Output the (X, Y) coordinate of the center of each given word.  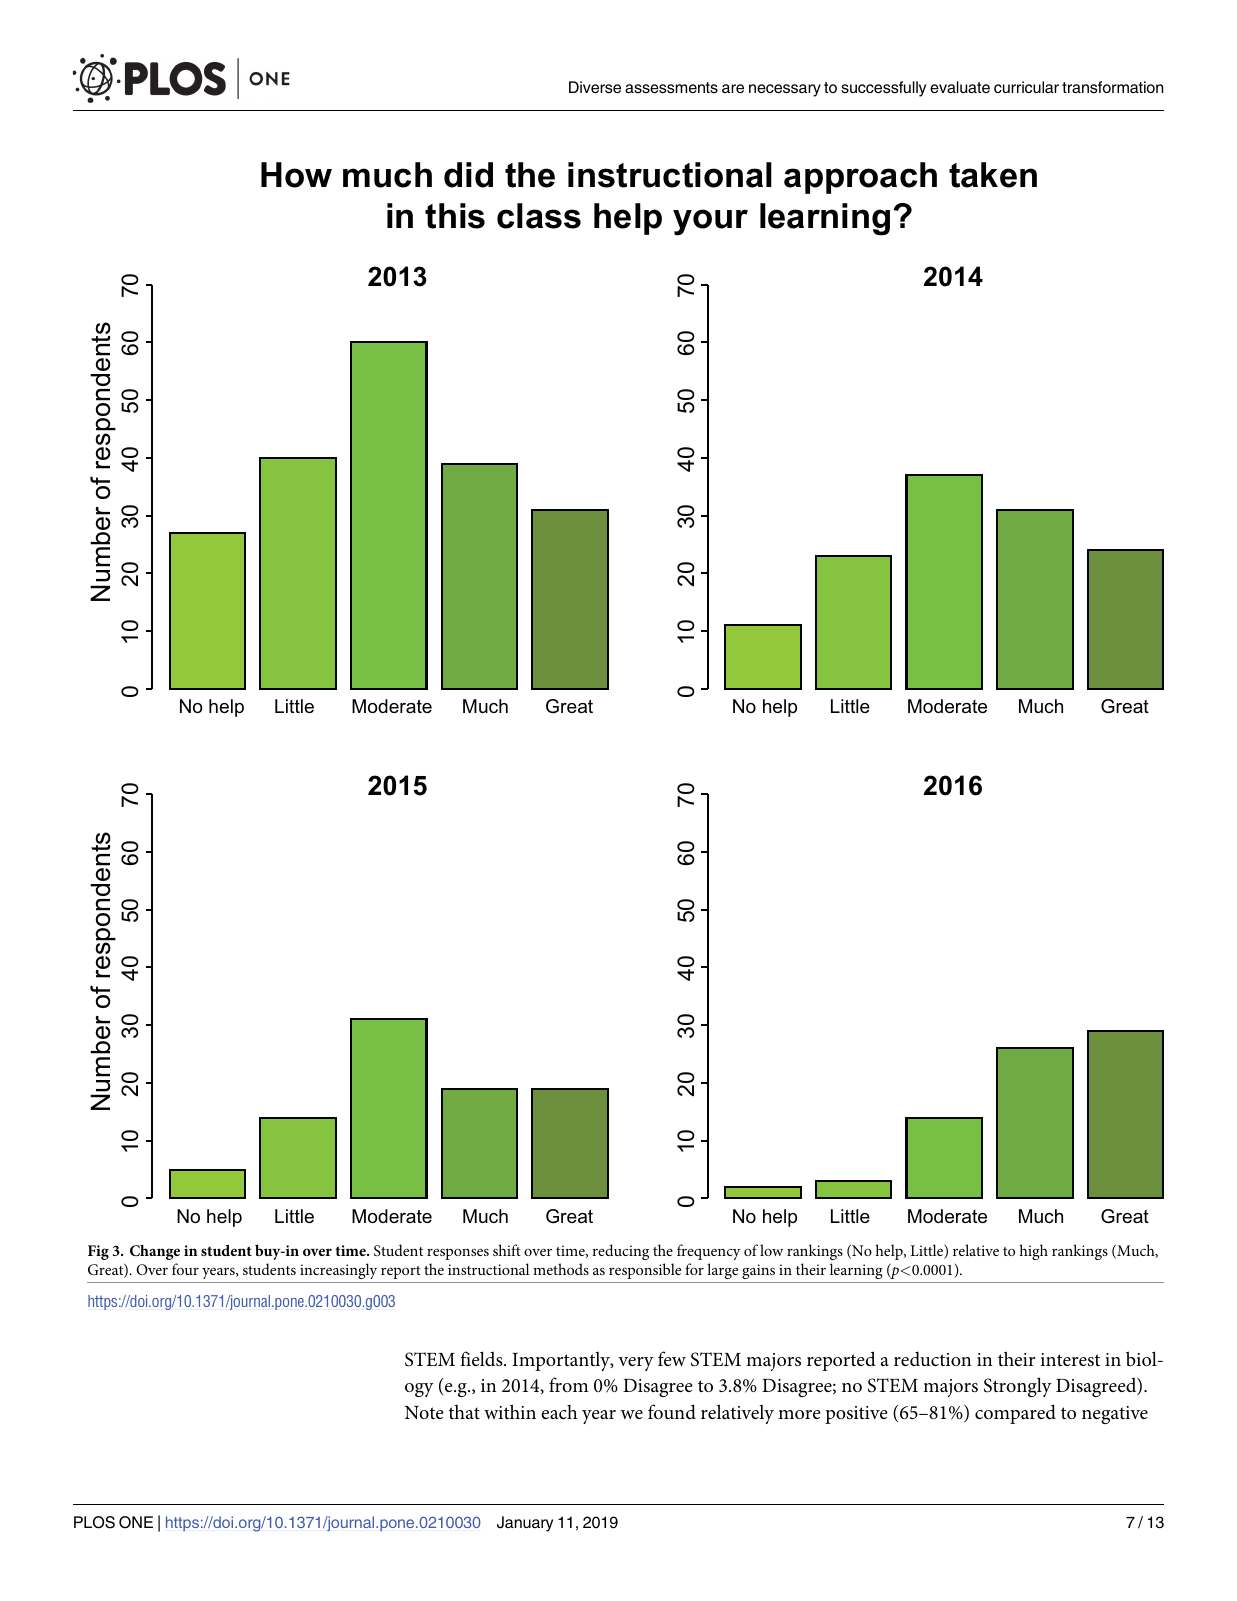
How (296, 175)
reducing (620, 1252)
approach (860, 178)
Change (155, 1252)
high (1033, 1252)
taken (993, 175)
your (710, 222)
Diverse (595, 87)
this (455, 216)
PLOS (94, 1522)
